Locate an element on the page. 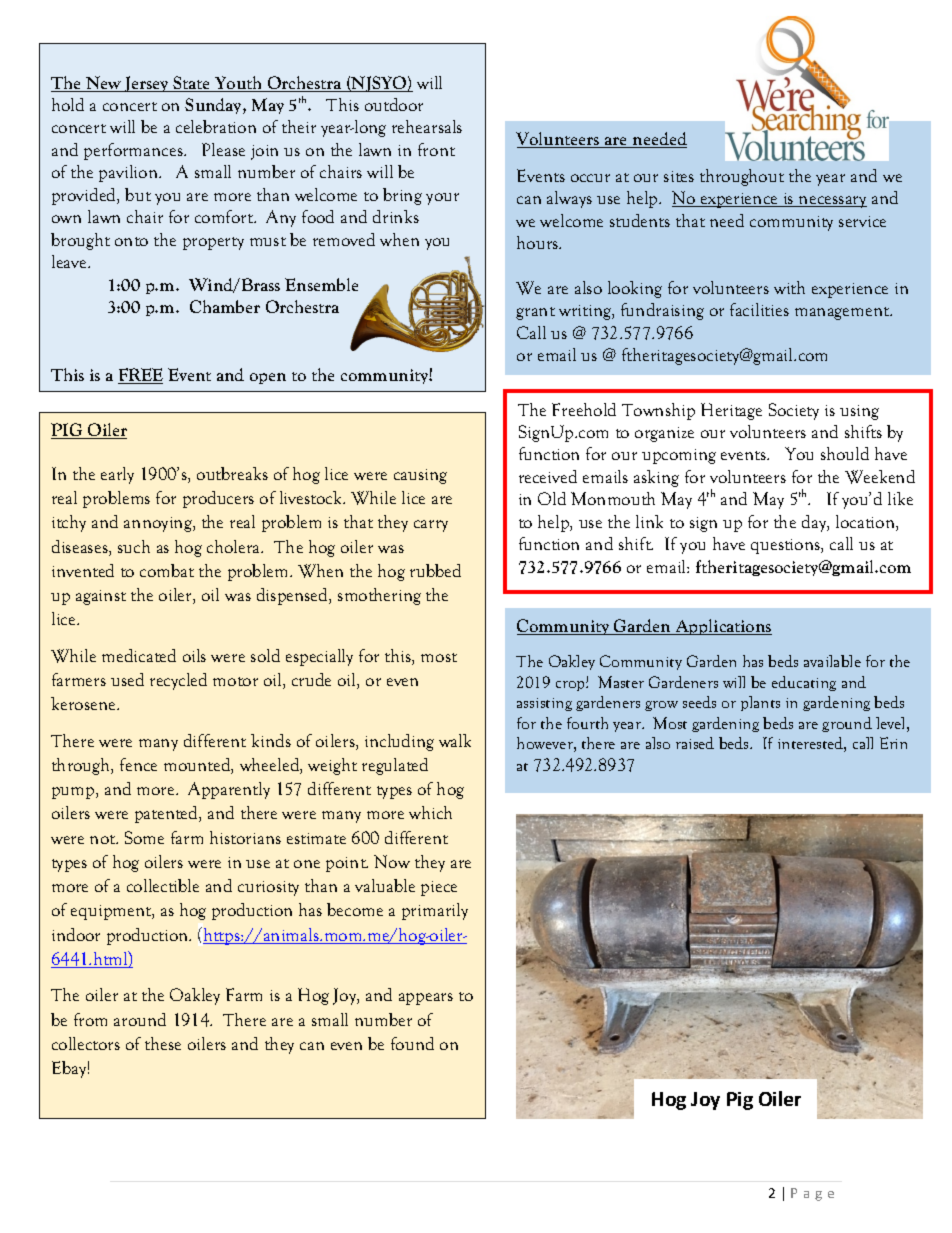  plants is located at coordinates (760, 703).
